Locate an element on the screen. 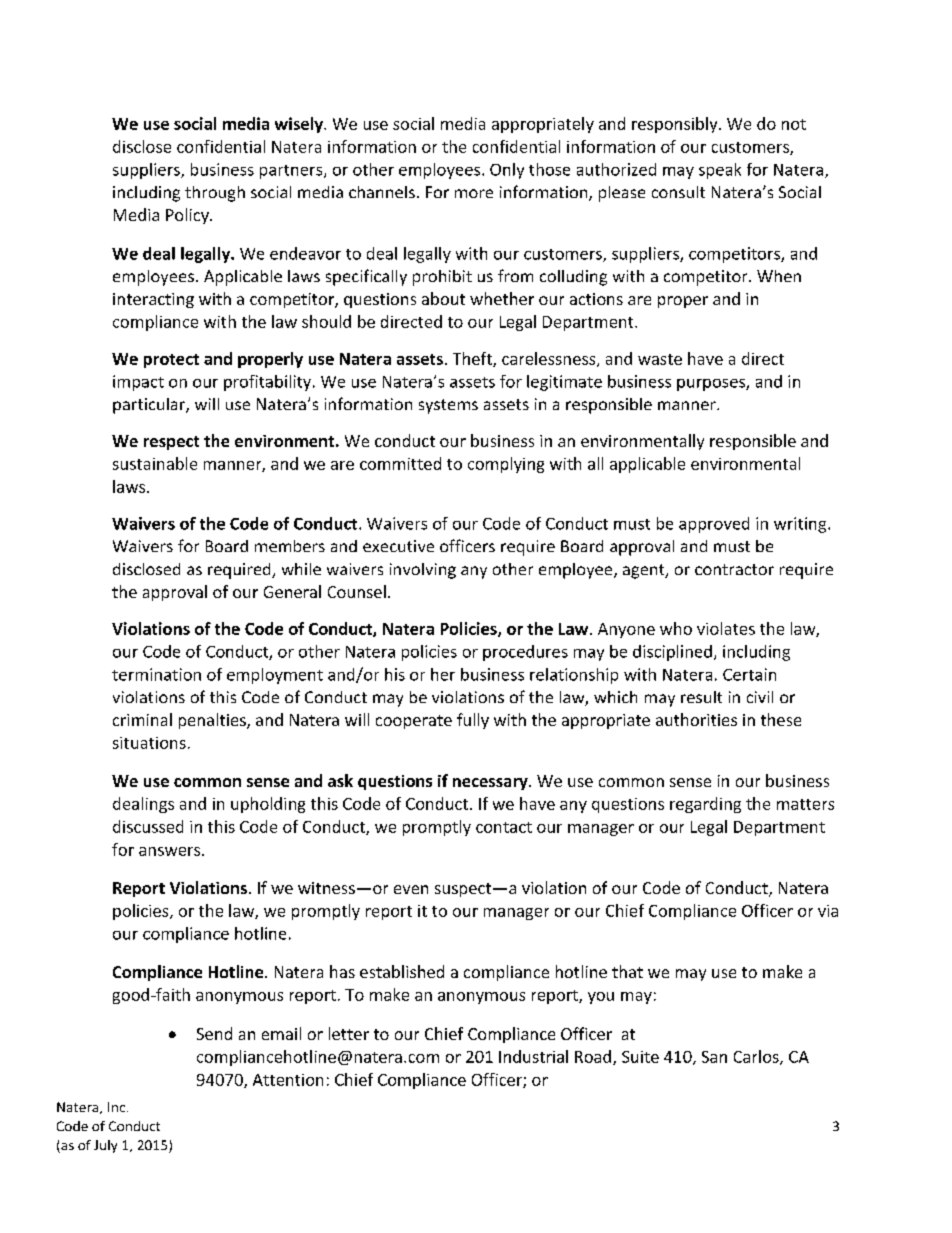 The height and width of the screenshot is (1233, 952). July is located at coordinates (105, 1146).
